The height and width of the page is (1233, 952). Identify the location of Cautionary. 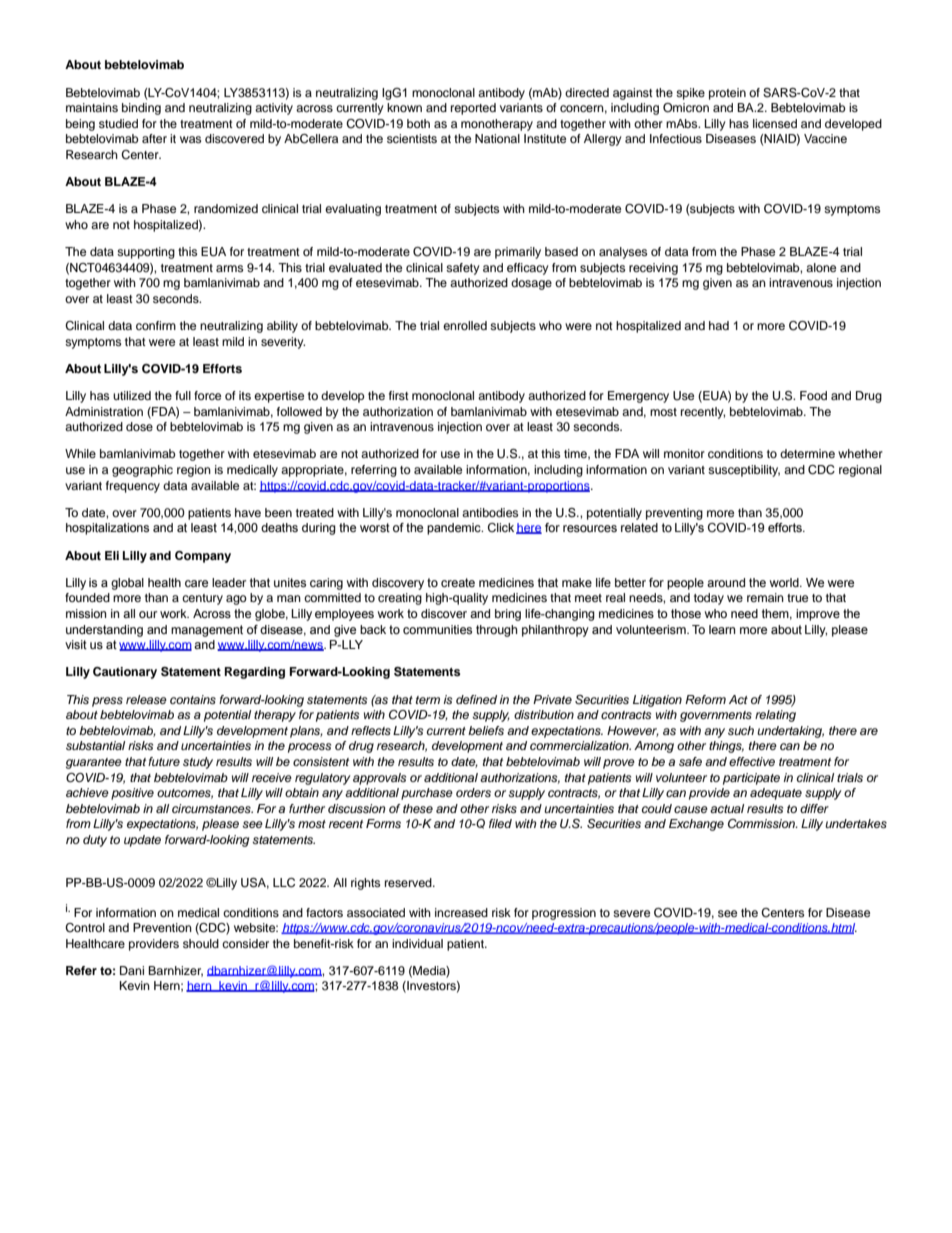
(125, 673).
